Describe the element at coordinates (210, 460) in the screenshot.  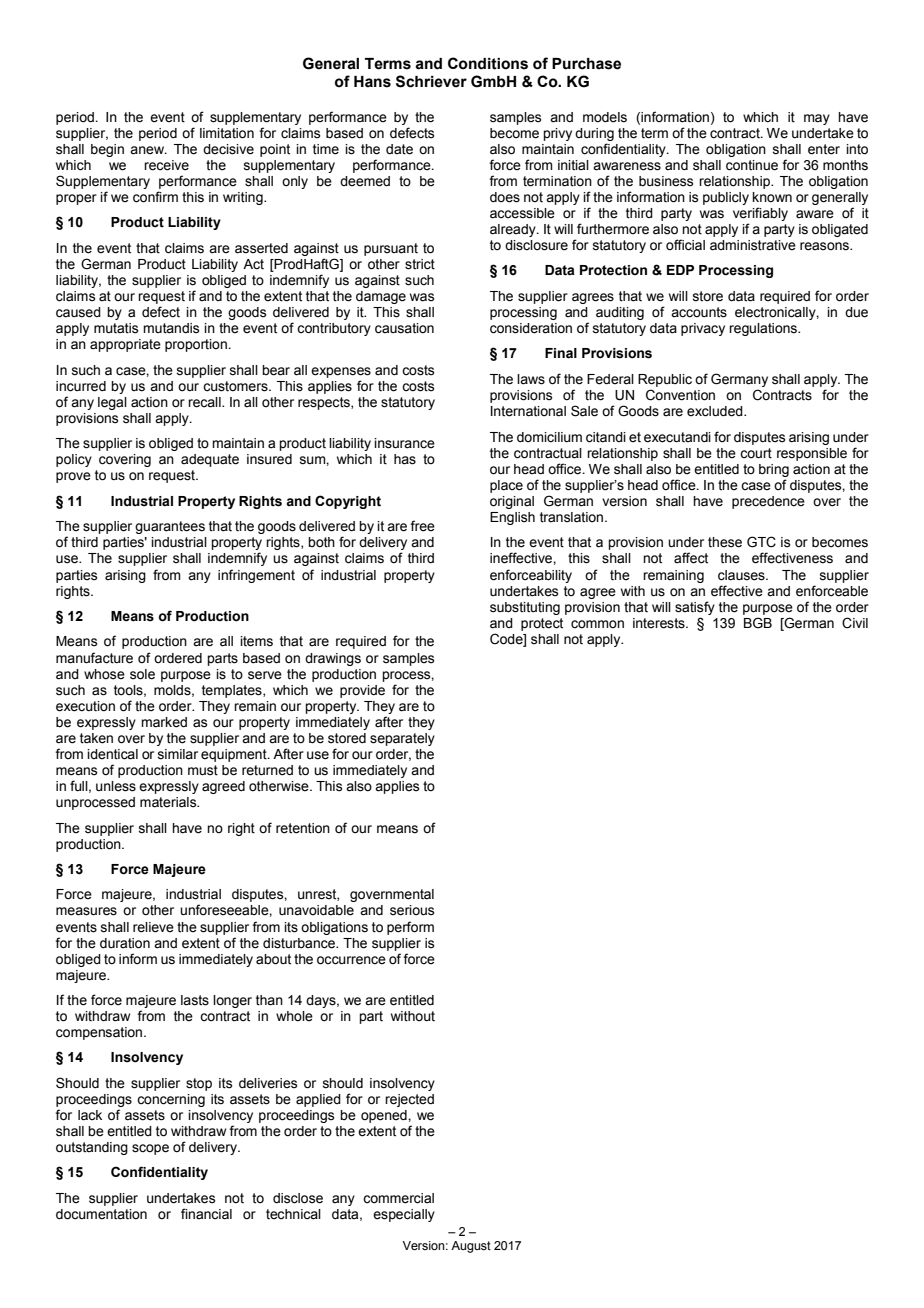
I see `adequate` at that location.
